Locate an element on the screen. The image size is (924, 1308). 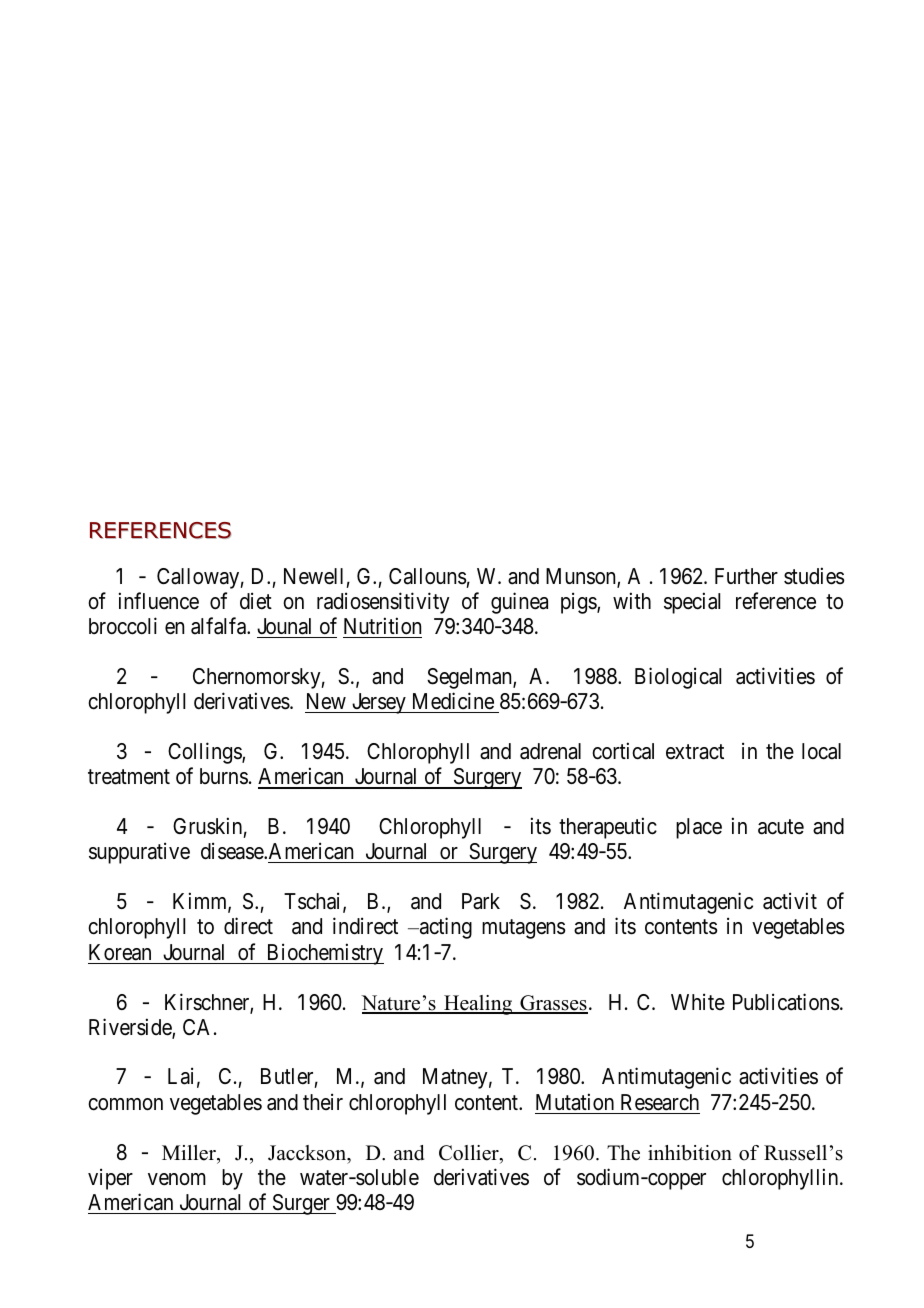
Further is located at coordinates (746, 576).
